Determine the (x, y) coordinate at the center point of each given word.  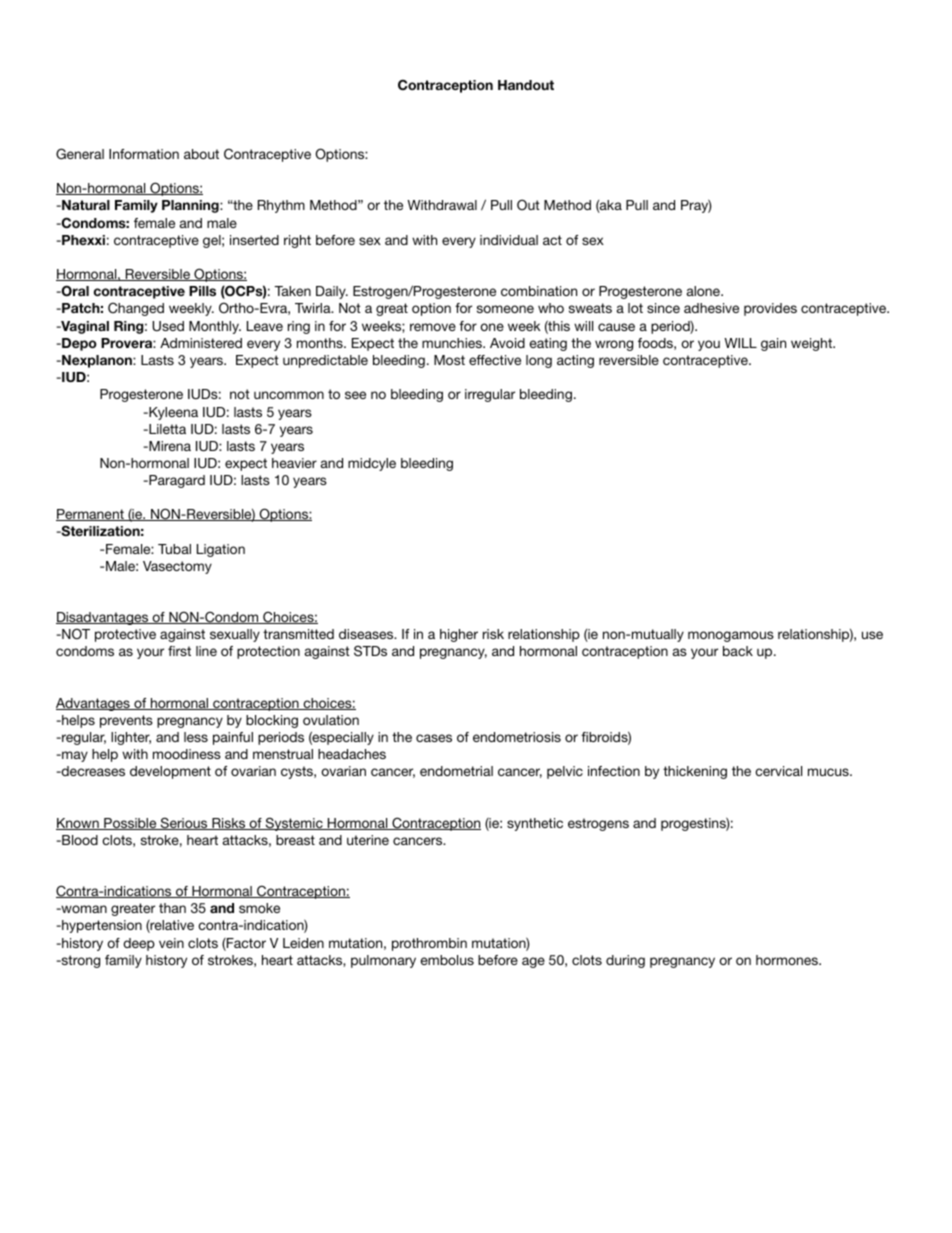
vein (171, 943)
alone (704, 291)
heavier (294, 463)
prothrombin (429, 944)
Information (144, 154)
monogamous (731, 636)
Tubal (174, 549)
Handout (526, 85)
